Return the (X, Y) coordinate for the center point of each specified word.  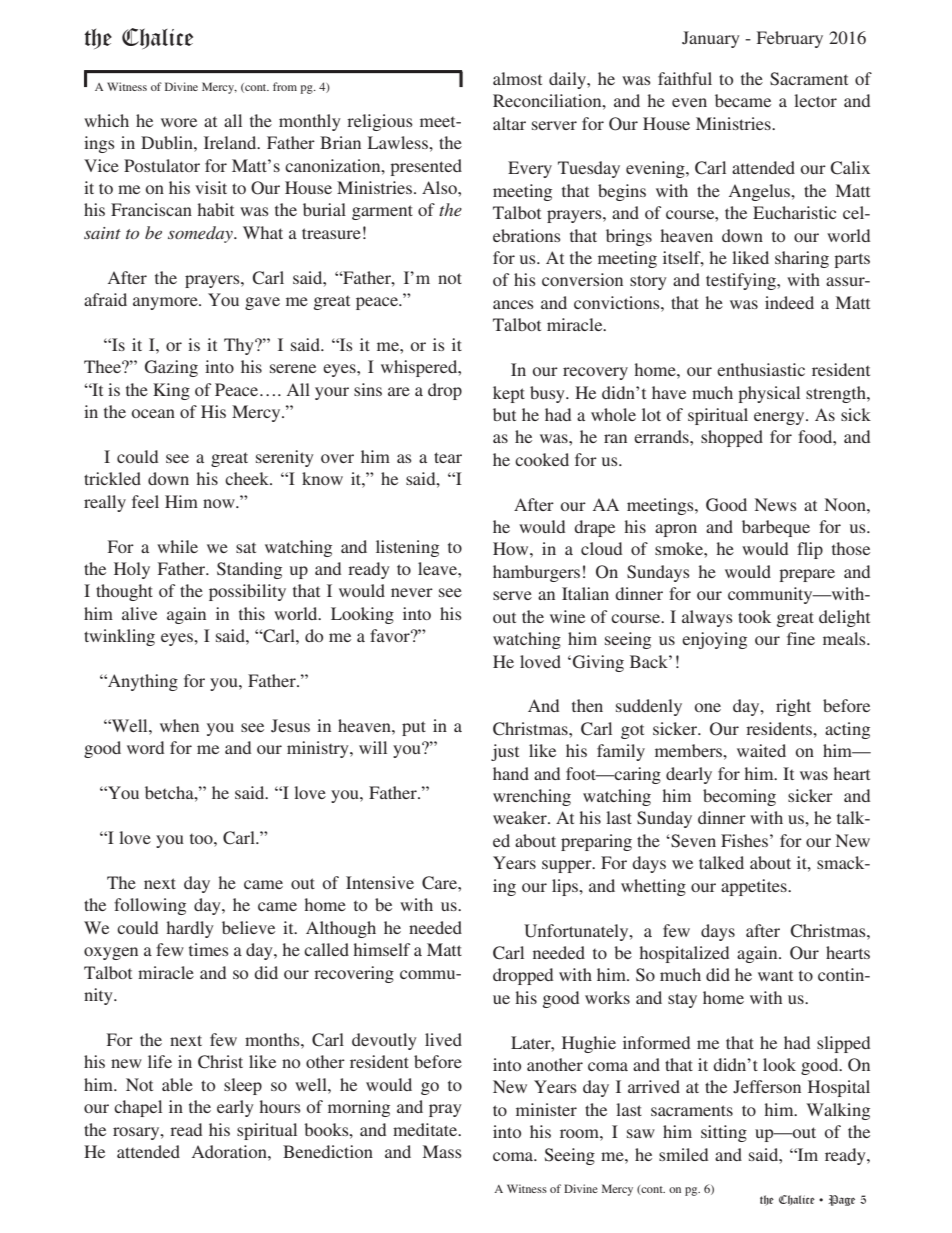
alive (139, 613)
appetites (755, 887)
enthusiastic (761, 369)
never (412, 592)
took (754, 616)
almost (517, 78)
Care (440, 883)
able (177, 1084)
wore (179, 122)
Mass (442, 1151)
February (790, 39)
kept (509, 394)
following (150, 906)
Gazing (171, 368)
